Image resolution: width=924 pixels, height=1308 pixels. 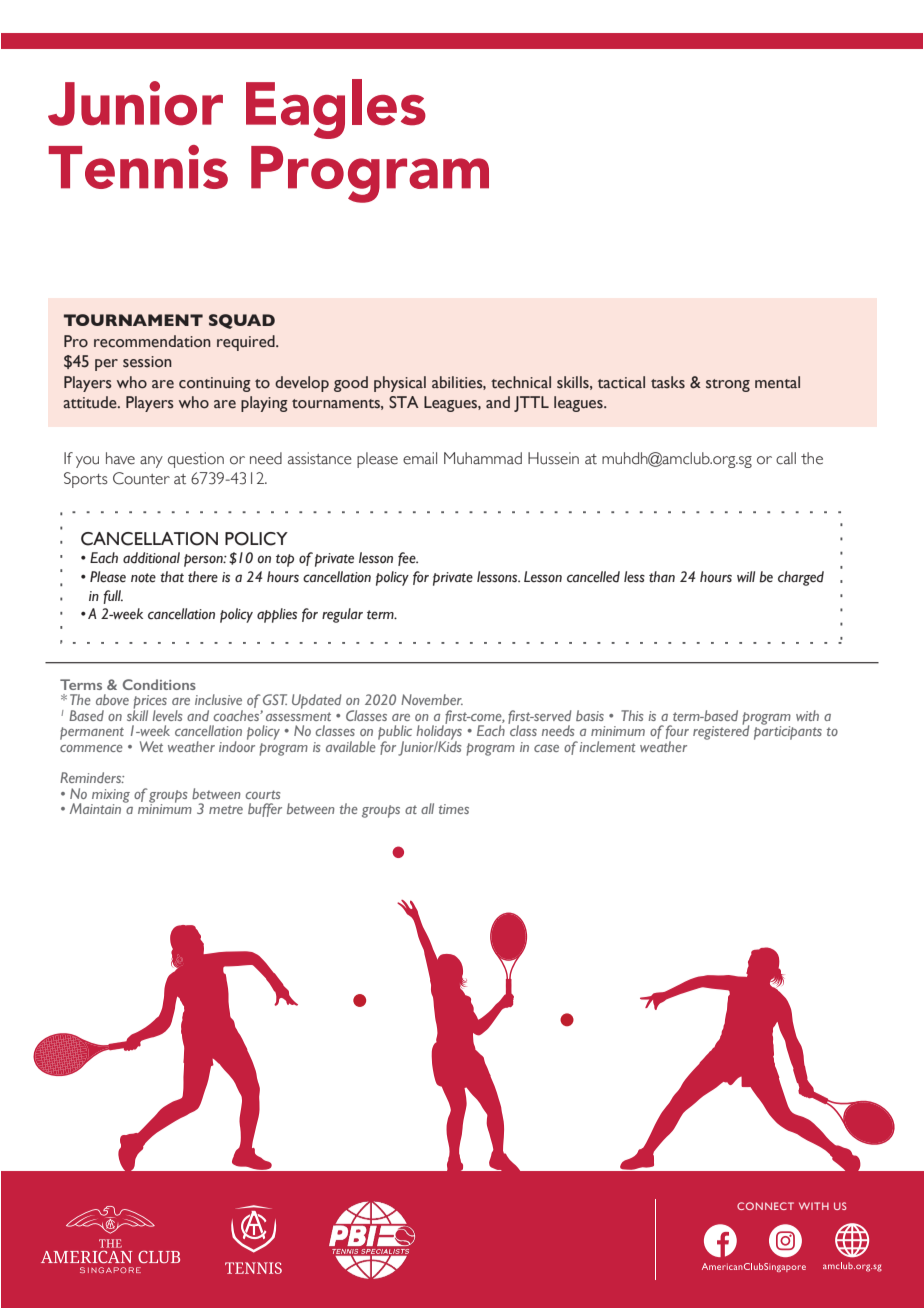 I want to click on four, so click(x=677, y=733).
